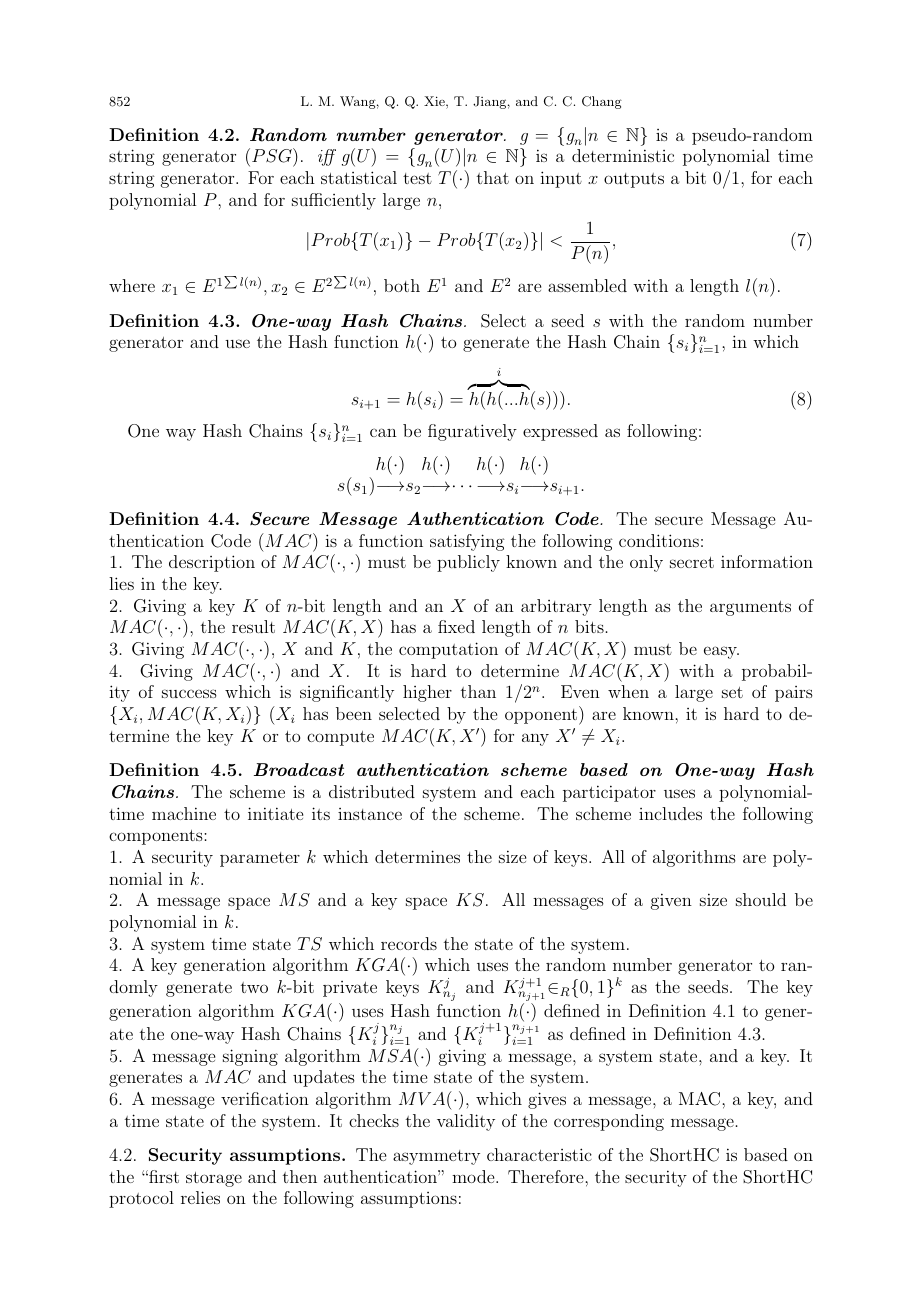 This document has width=924, height=1308. What do you see at coordinates (327, 157) in the document?
I see `iff` at bounding box center [327, 157].
